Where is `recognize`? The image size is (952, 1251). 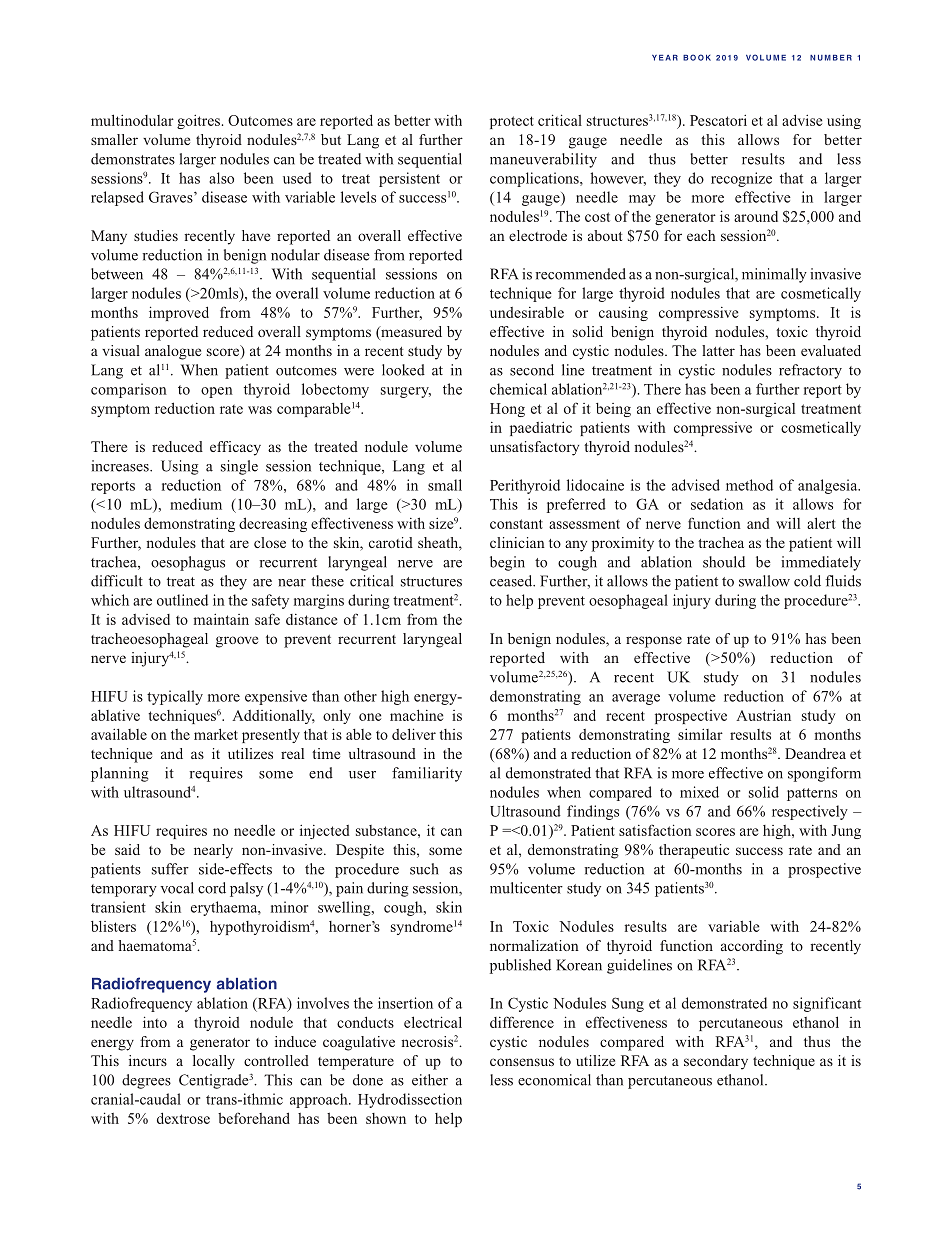
recognize is located at coordinates (741, 179).
